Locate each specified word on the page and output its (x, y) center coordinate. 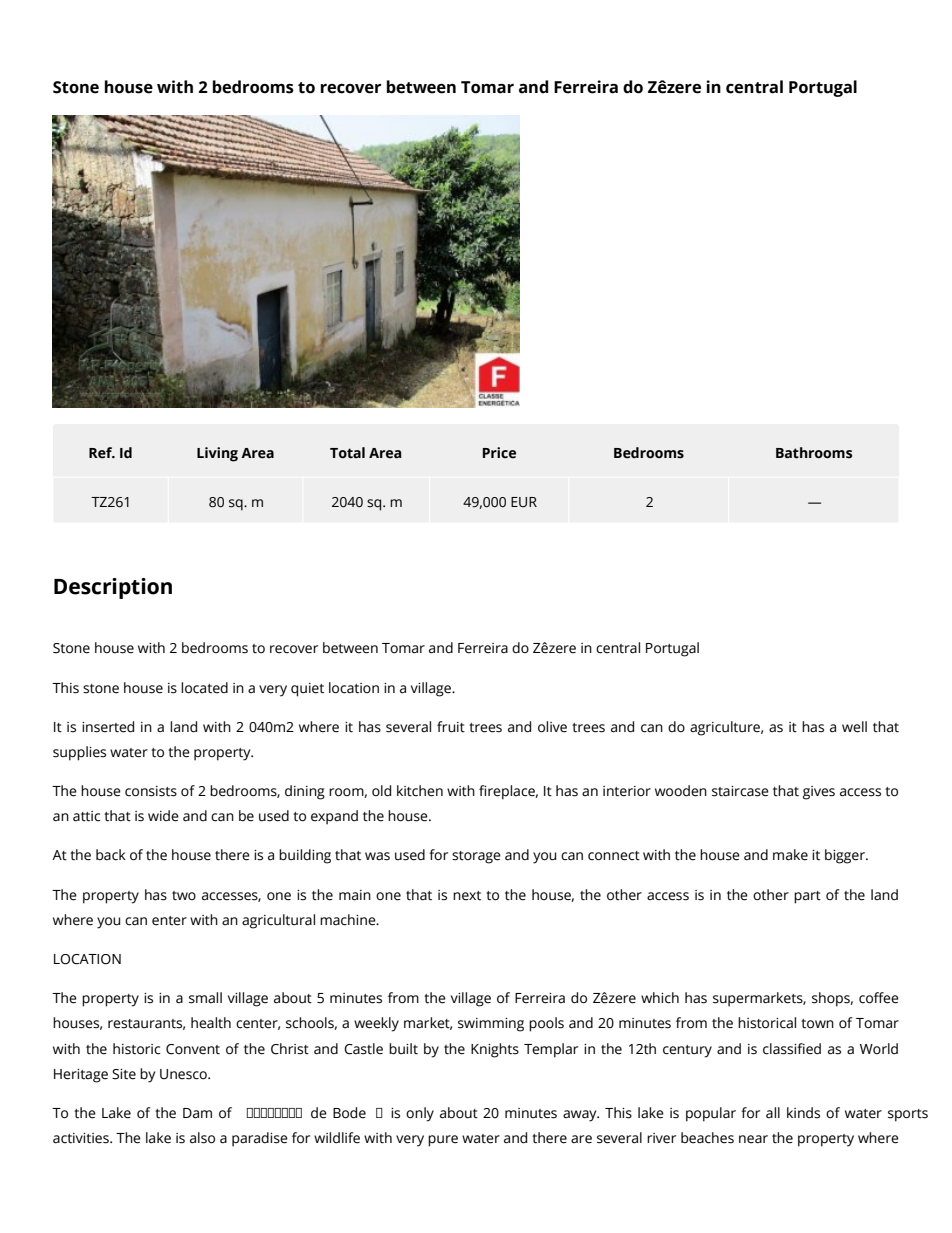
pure (443, 1141)
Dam (197, 1113)
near (753, 1139)
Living (217, 454)
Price (499, 453)
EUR (524, 502)
